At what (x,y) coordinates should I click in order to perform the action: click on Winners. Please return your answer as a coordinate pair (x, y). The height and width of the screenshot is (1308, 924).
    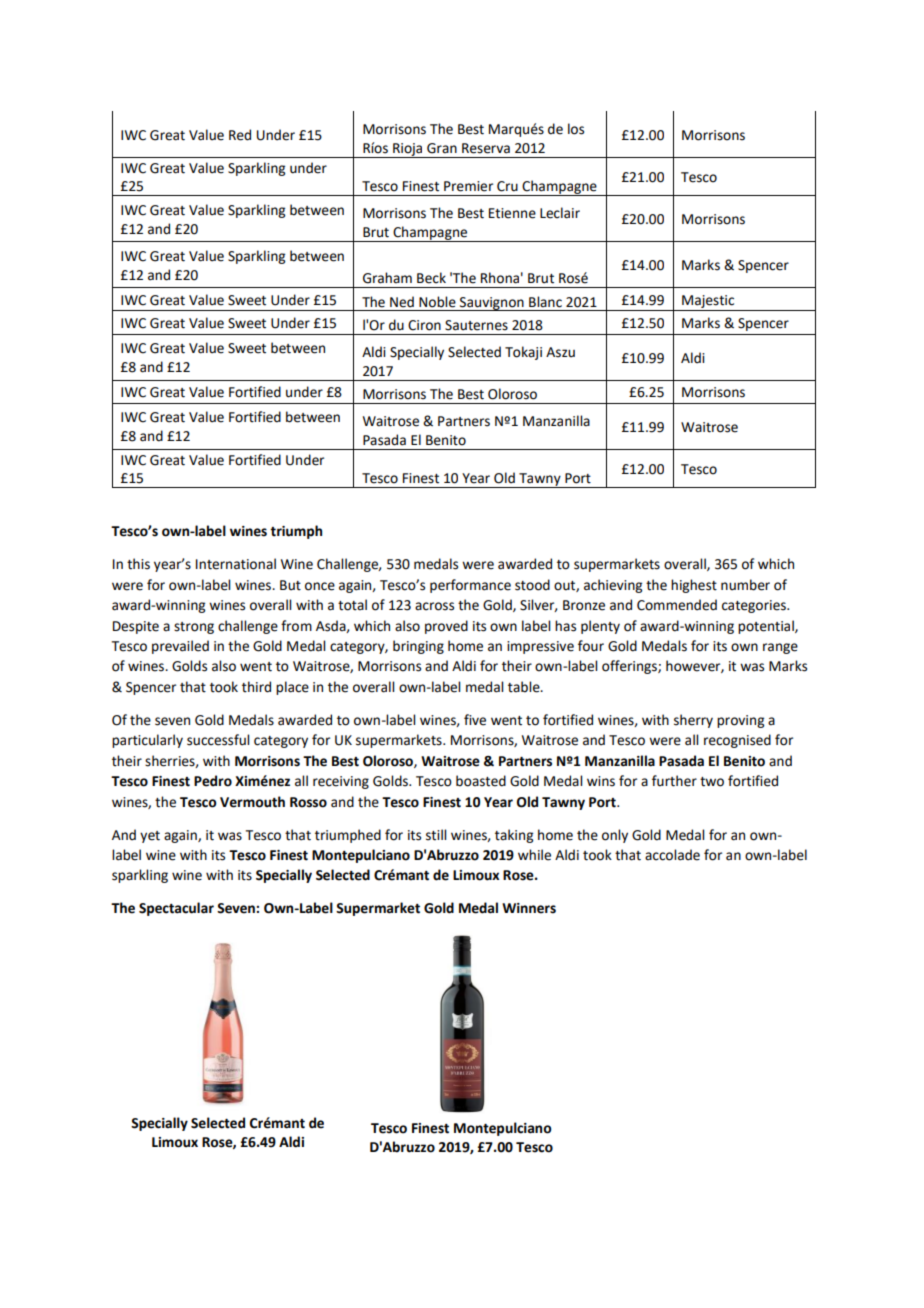
    Looking at the image, I should click on (529, 908).
